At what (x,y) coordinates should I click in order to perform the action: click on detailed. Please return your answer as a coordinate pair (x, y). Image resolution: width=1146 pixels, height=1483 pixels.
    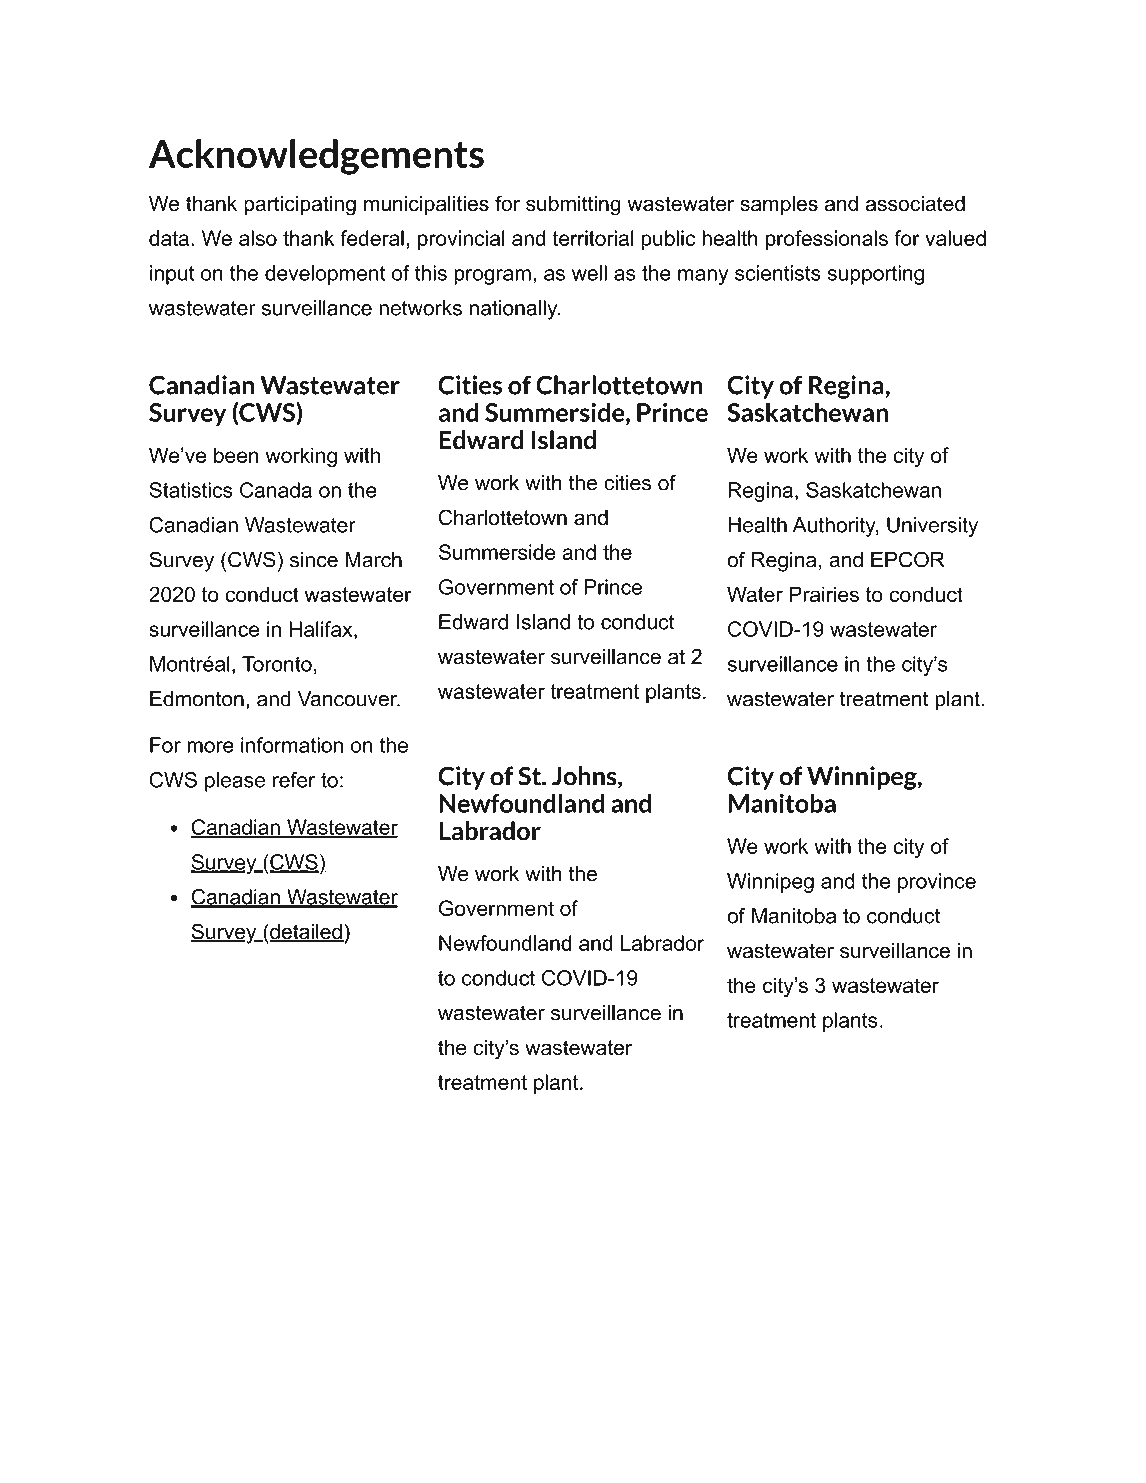
    Looking at the image, I should click on (306, 933).
